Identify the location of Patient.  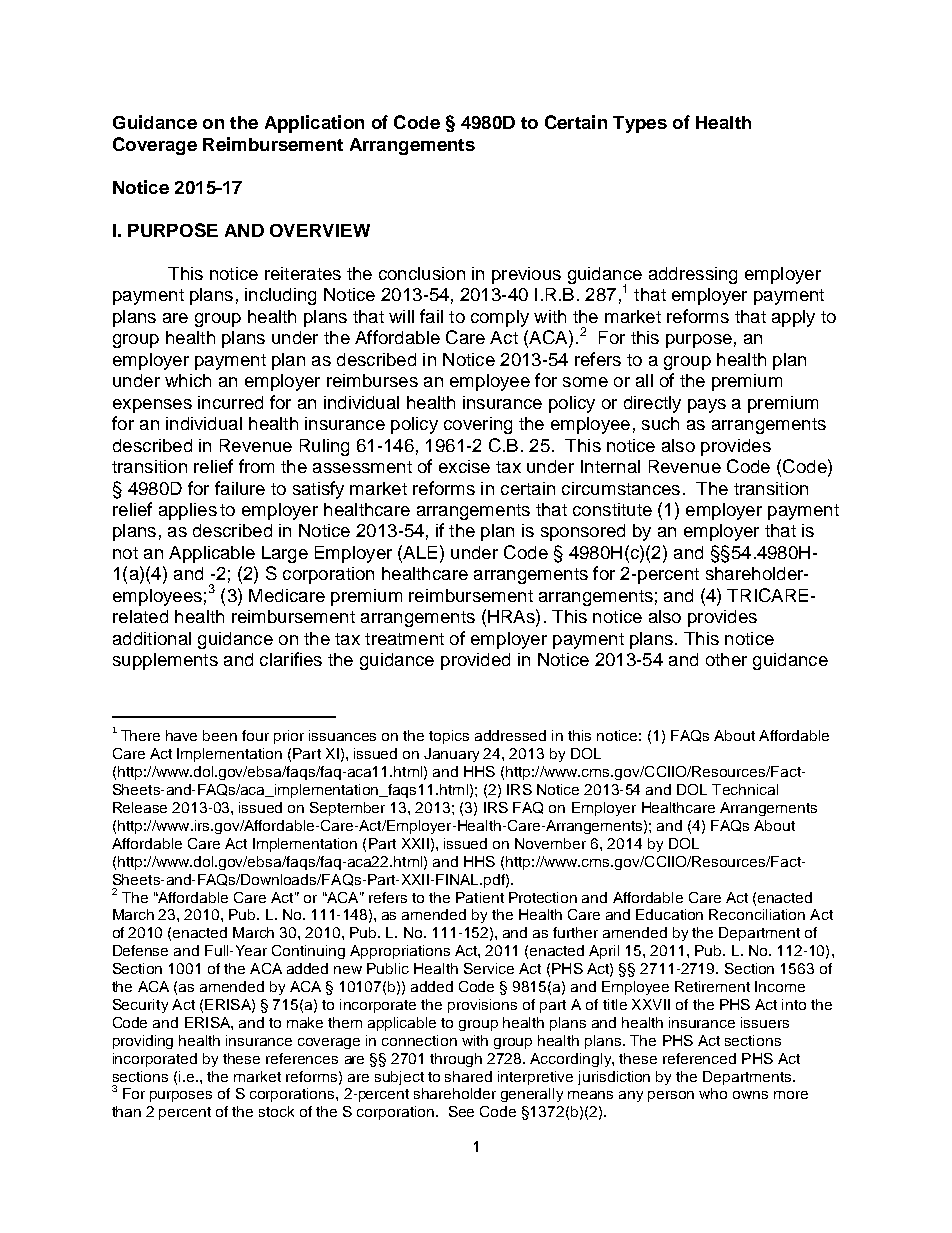
(480, 897).
